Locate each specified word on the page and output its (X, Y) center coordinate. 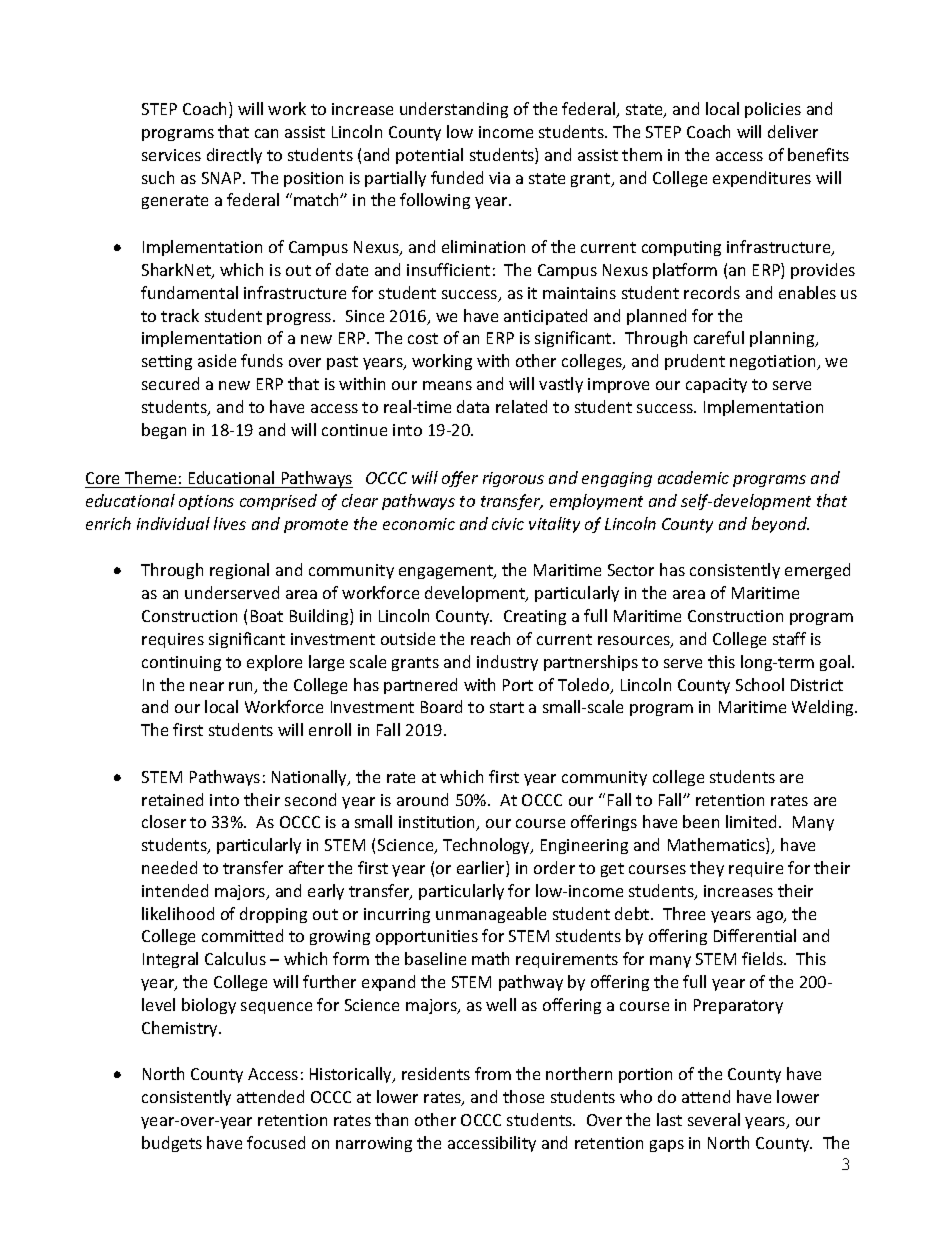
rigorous (513, 479)
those (523, 1096)
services (171, 155)
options (206, 502)
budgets (172, 1144)
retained (172, 799)
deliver (793, 131)
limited (751, 821)
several (714, 1119)
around (422, 799)
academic (693, 477)
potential (429, 156)
